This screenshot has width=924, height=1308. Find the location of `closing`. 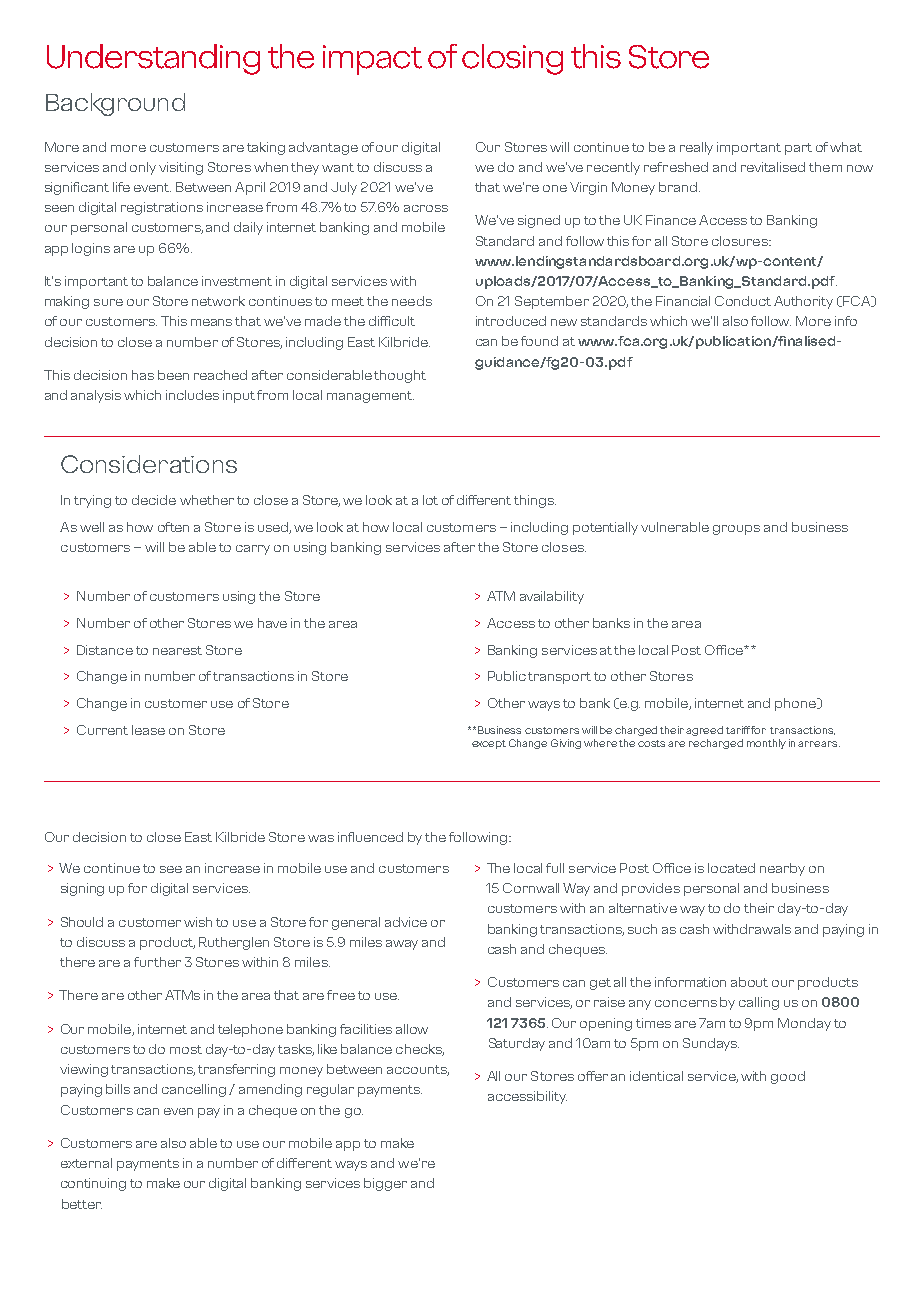

closing is located at coordinates (512, 59).
